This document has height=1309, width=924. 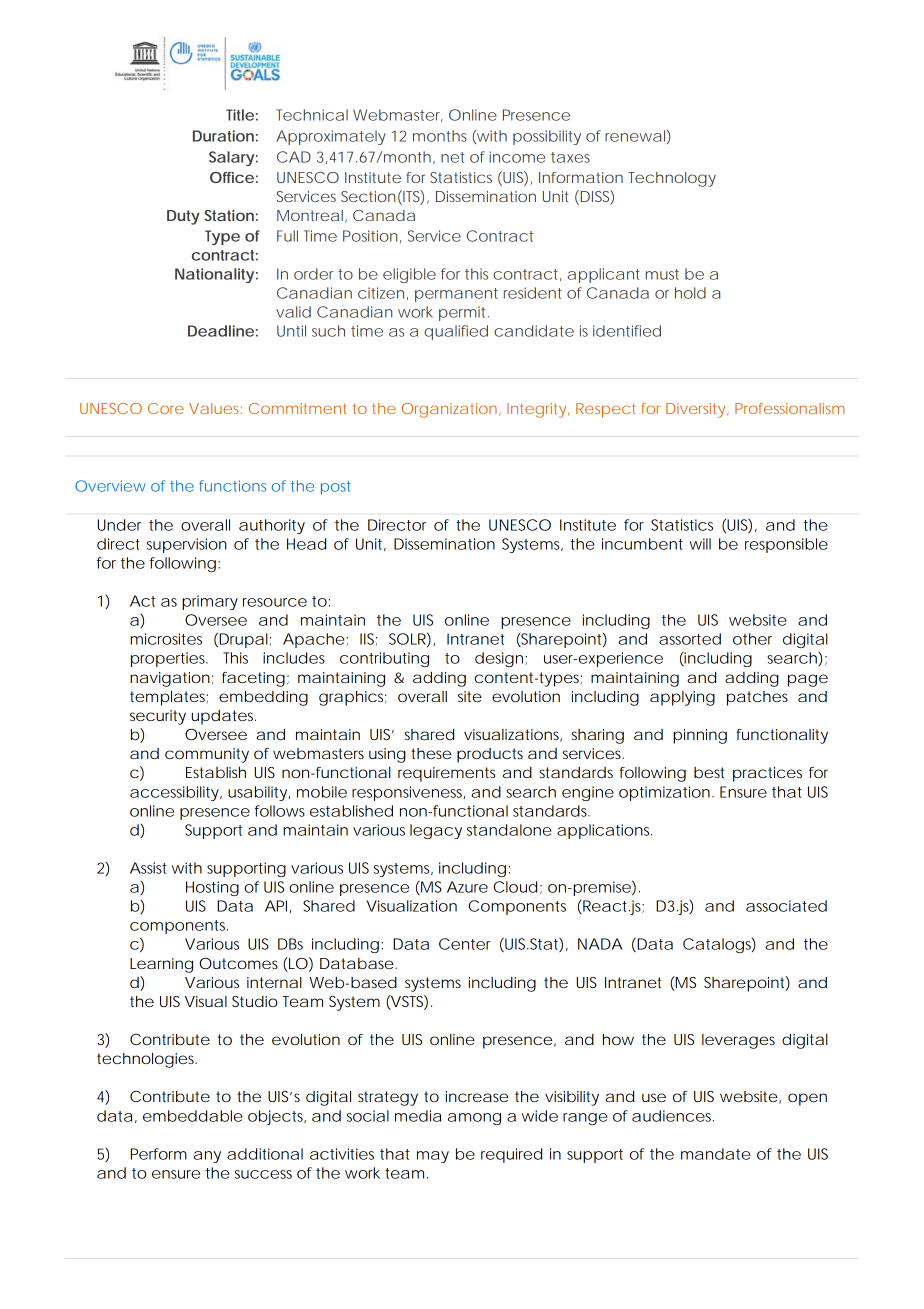 I want to click on may, so click(x=433, y=1157).
